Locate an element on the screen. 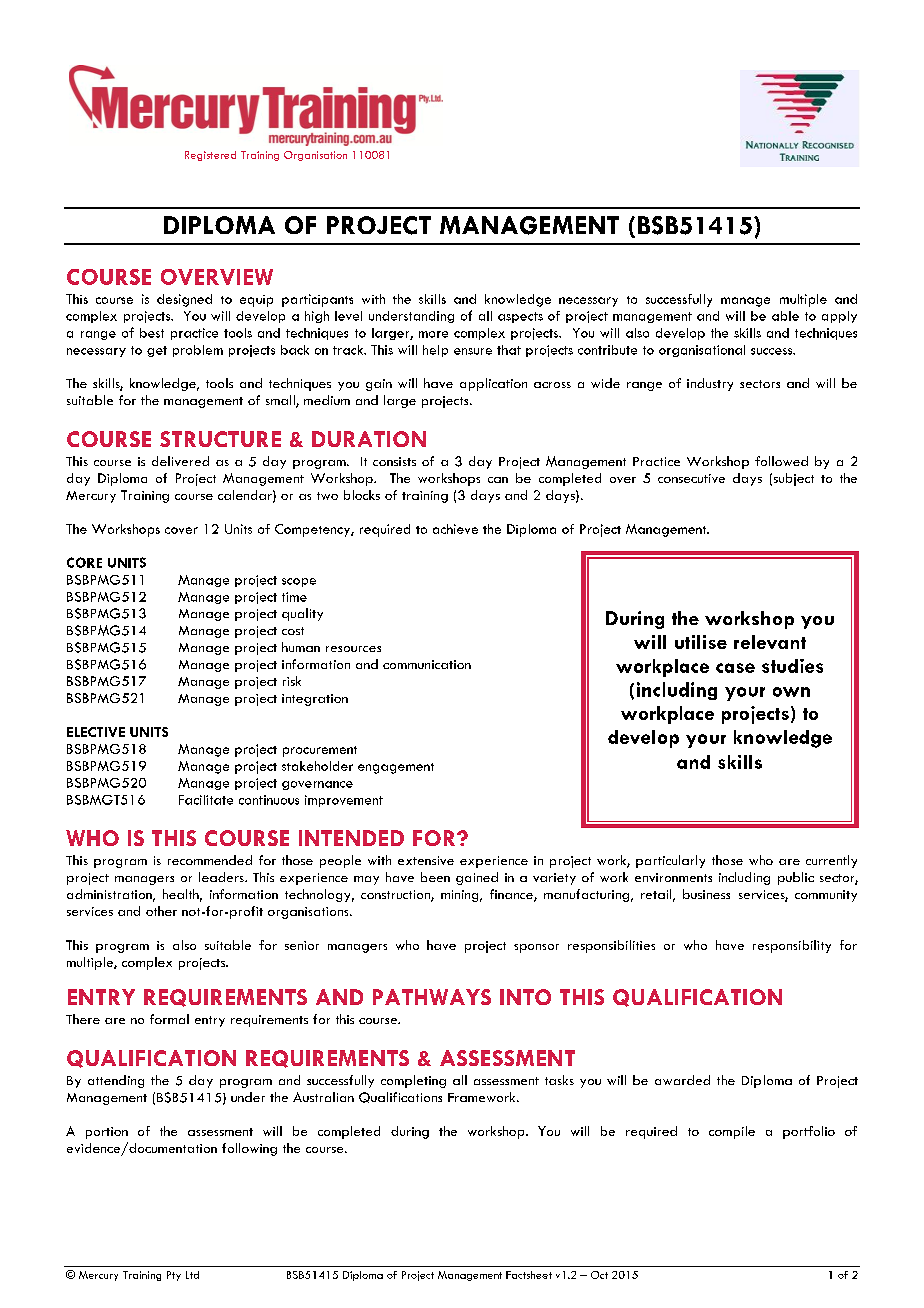 The width and height of the screenshot is (924, 1308). ELECTIVE is located at coordinates (96, 732).
